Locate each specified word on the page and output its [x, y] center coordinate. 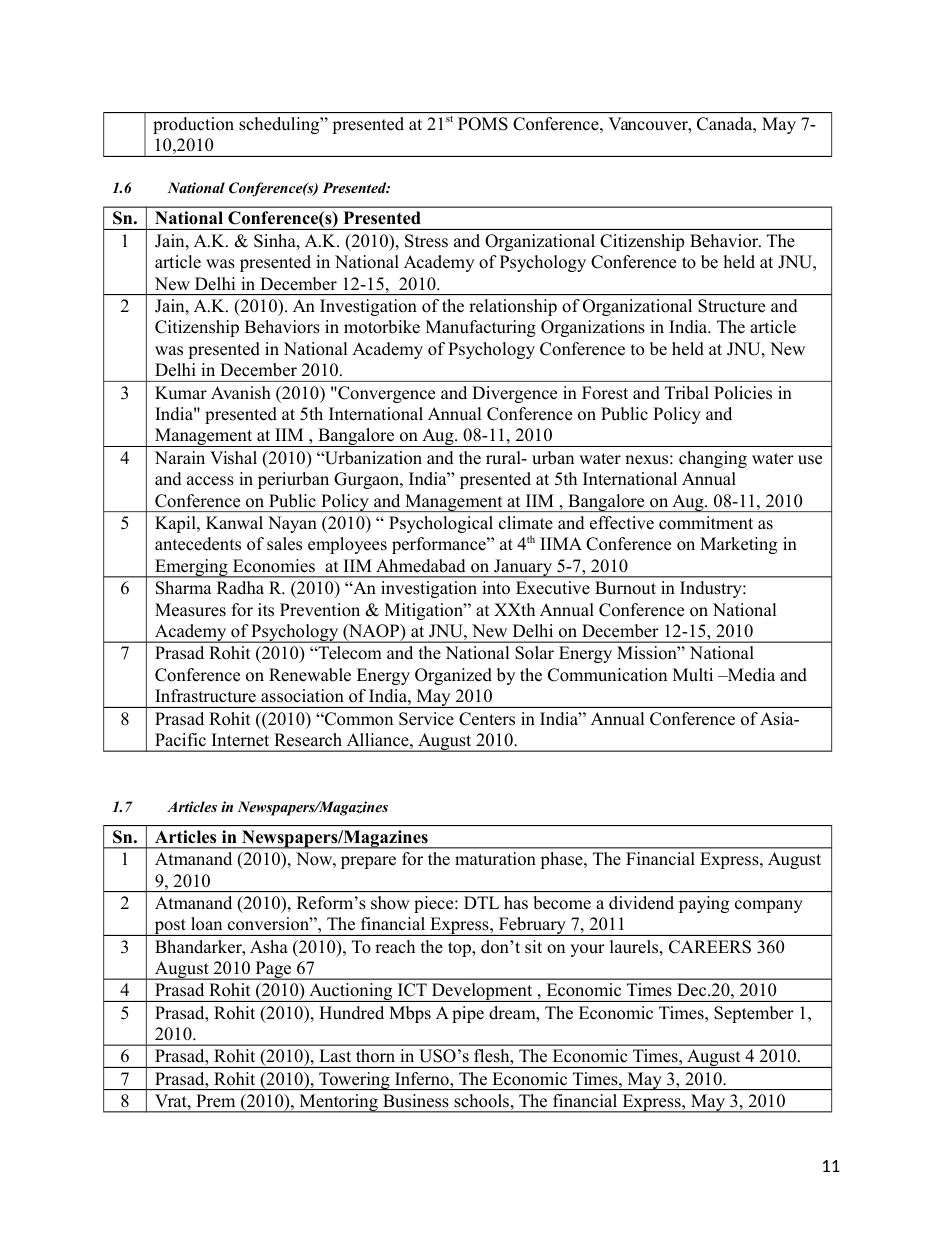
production [193, 125]
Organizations [593, 328]
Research [308, 740]
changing [713, 459]
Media [750, 675]
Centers [487, 719]
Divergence [514, 394]
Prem [215, 1101]
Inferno [423, 1080]
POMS [483, 124]
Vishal [233, 458]
